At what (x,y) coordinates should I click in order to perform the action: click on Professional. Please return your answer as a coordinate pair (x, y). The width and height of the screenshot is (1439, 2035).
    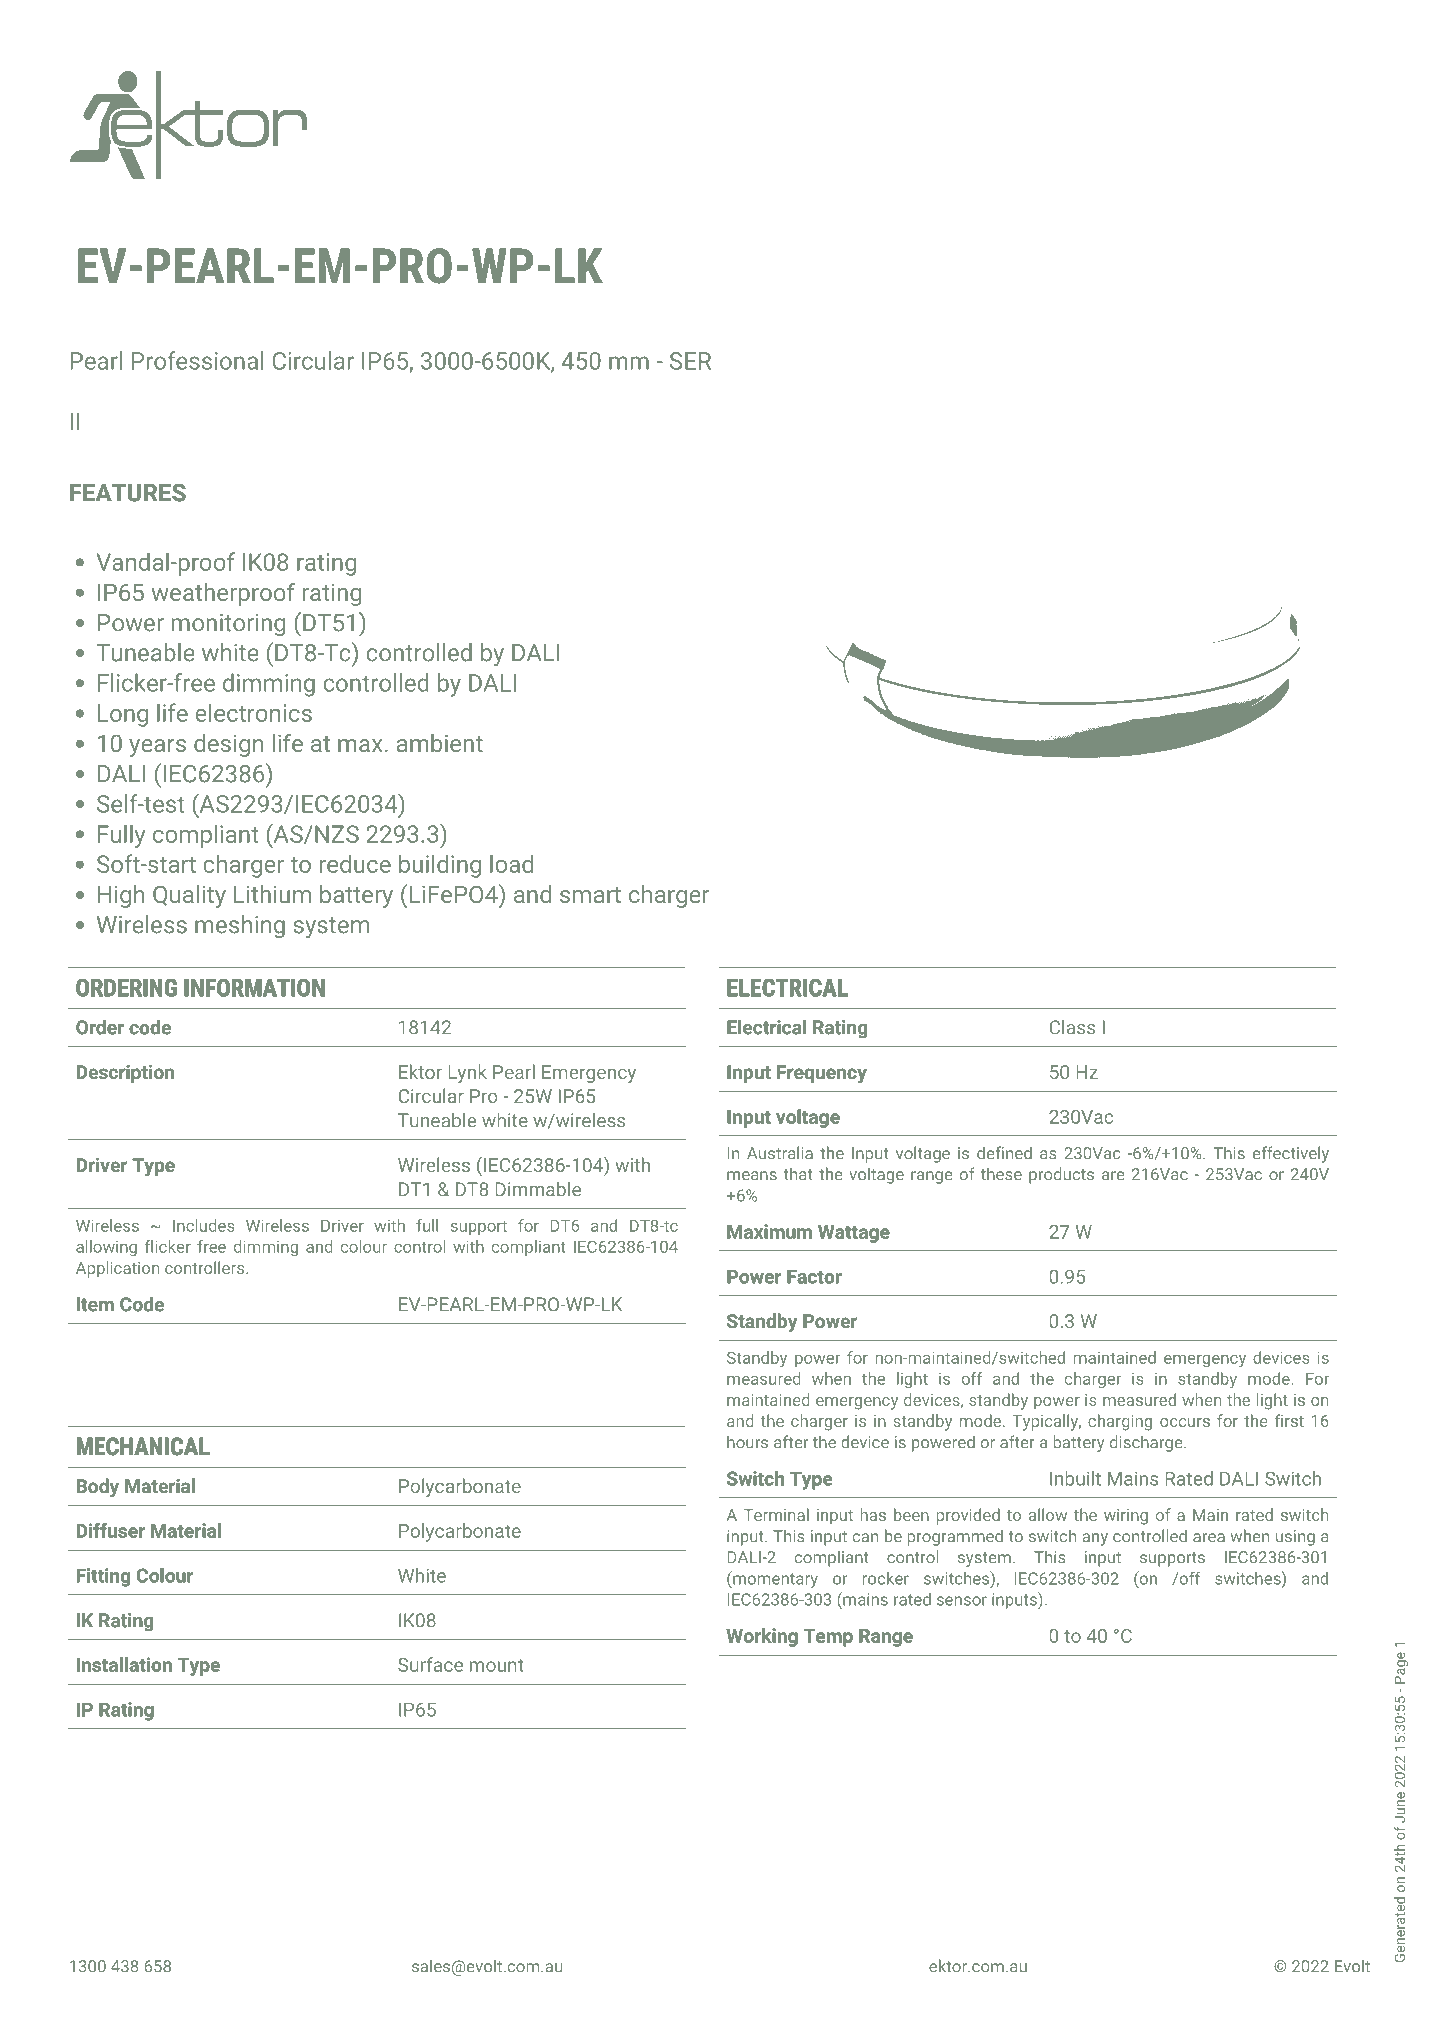
    Looking at the image, I should click on (197, 360).
